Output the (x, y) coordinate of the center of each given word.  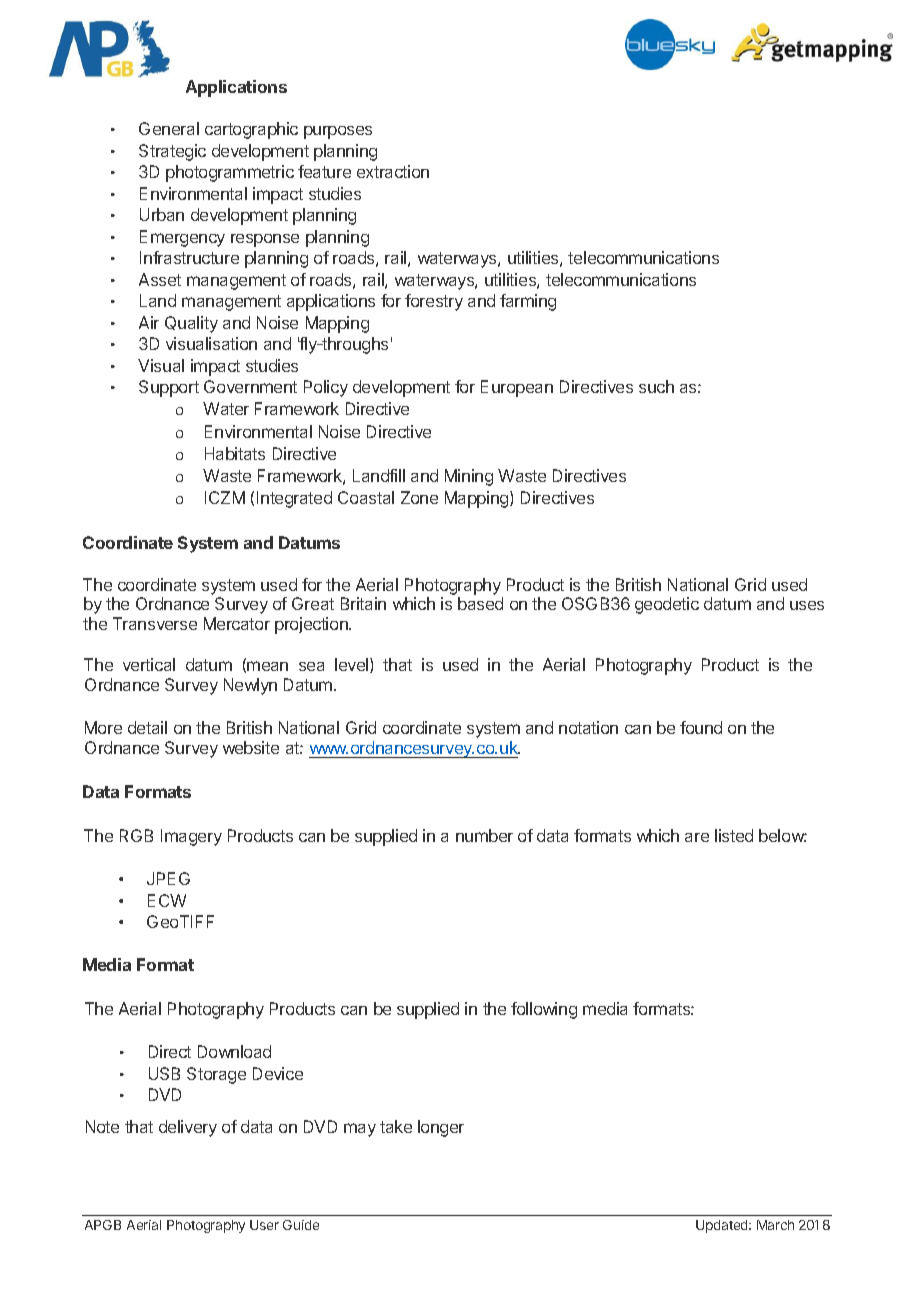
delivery (188, 1128)
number (484, 835)
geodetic (667, 605)
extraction (393, 171)
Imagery (191, 837)
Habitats (235, 453)
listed (734, 835)
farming (528, 302)
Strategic (172, 152)
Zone (419, 497)
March (775, 1225)
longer (441, 1128)
